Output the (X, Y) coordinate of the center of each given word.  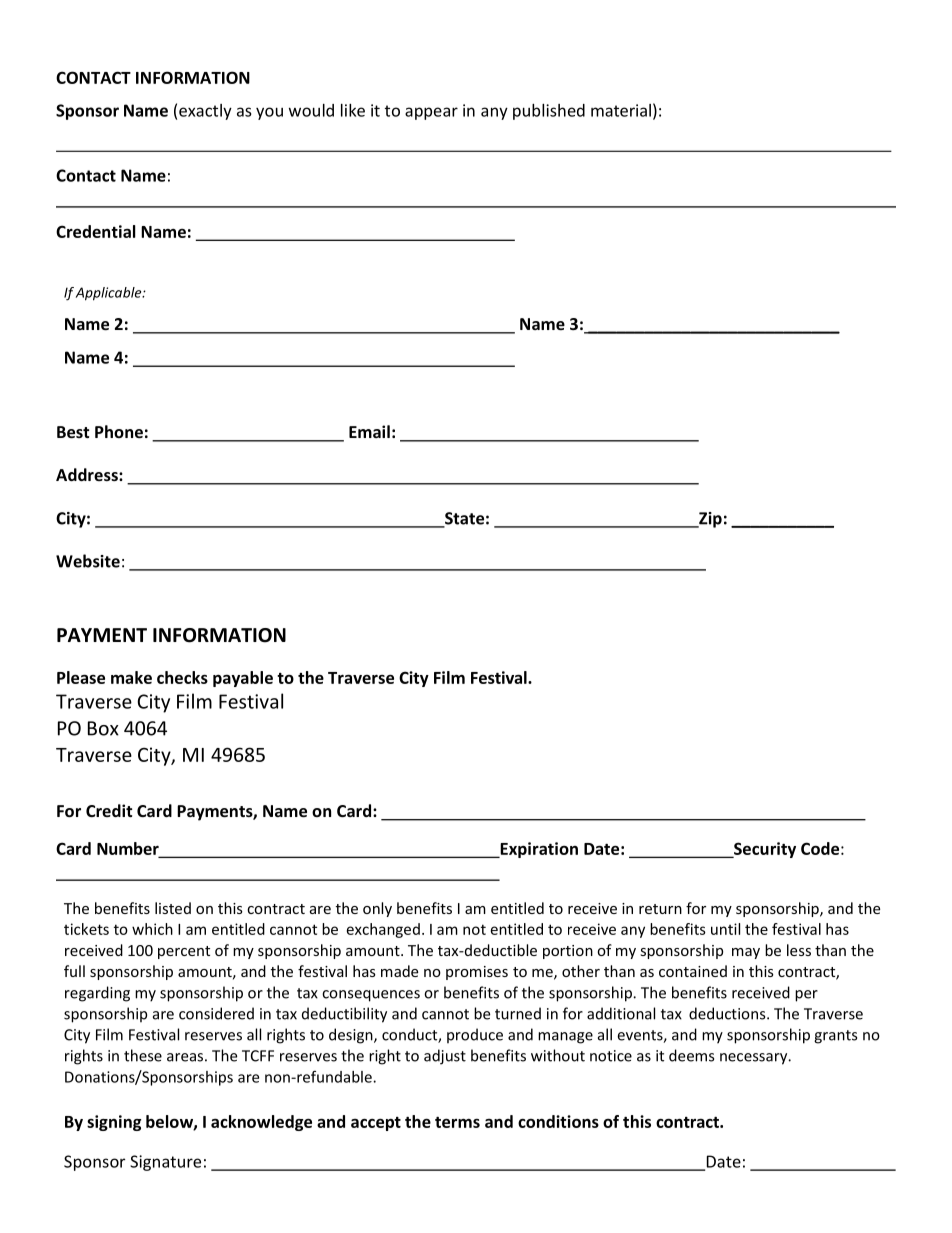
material (621, 110)
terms (457, 1122)
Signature (165, 1163)
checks (182, 677)
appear (431, 113)
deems (691, 1055)
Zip (709, 520)
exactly (205, 112)
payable (243, 679)
